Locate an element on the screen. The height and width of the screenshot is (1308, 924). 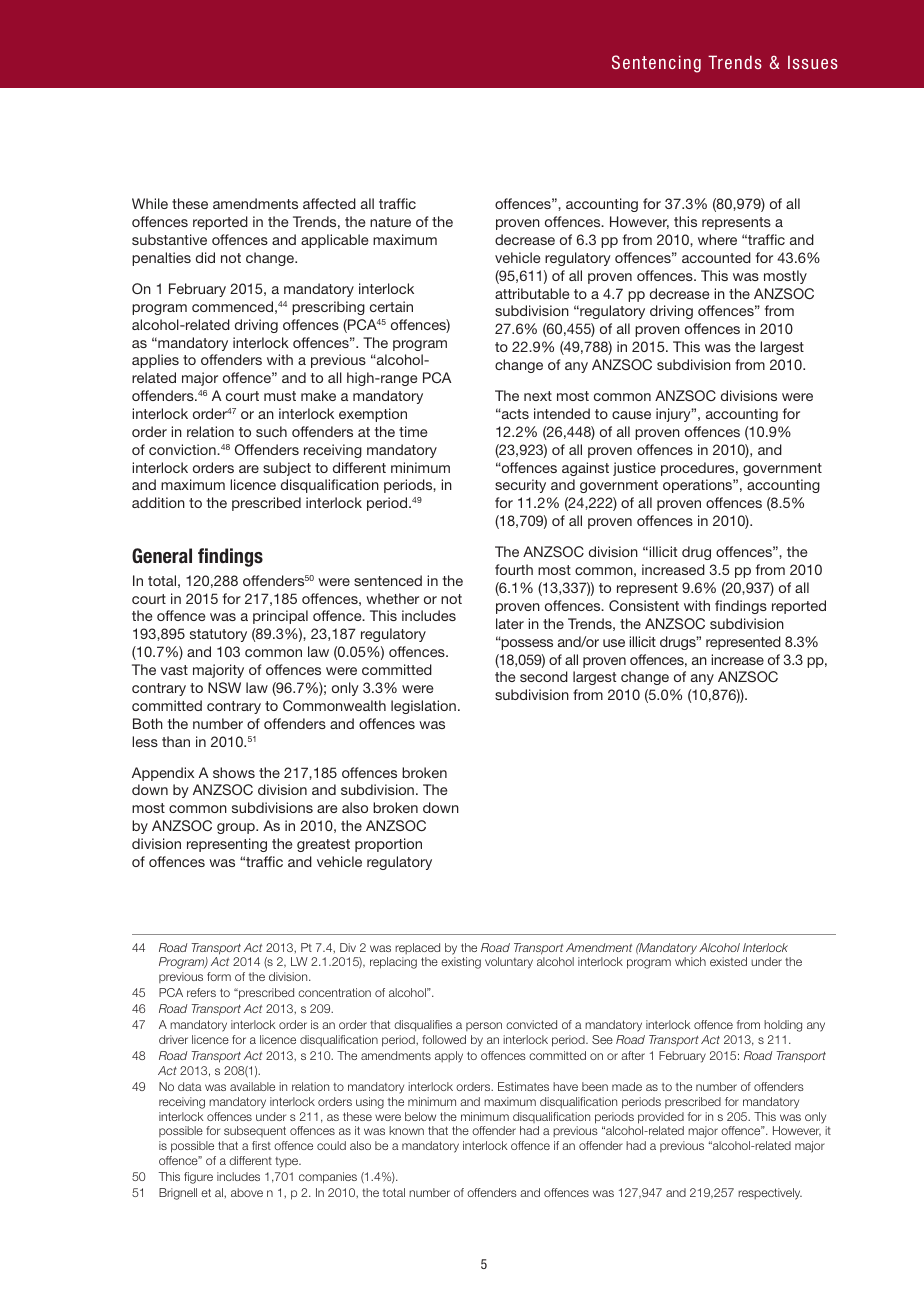
figure is located at coordinates (198, 1178).
